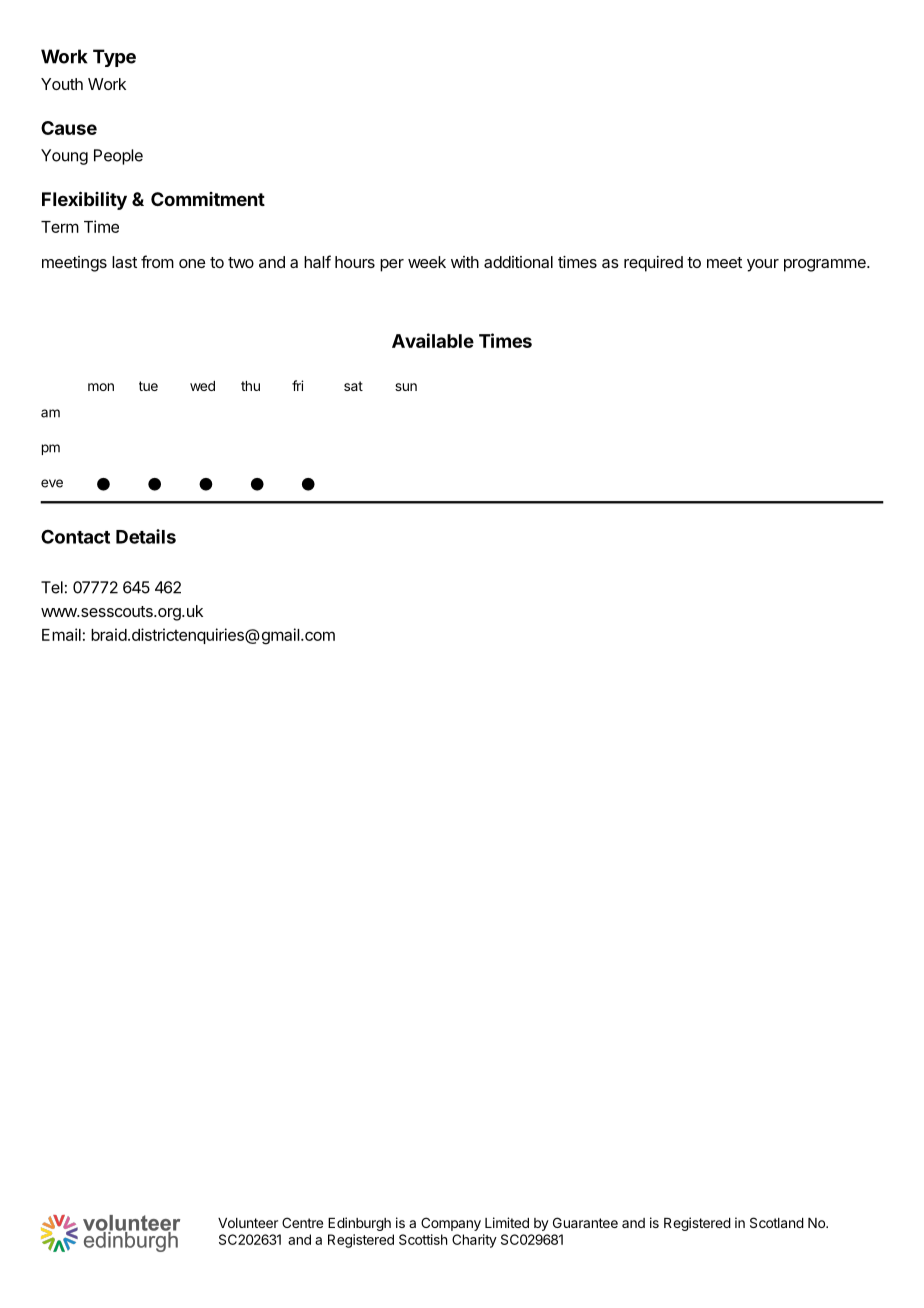  What do you see at coordinates (777, 1222) in the image?
I see `Scotland` at bounding box center [777, 1222].
